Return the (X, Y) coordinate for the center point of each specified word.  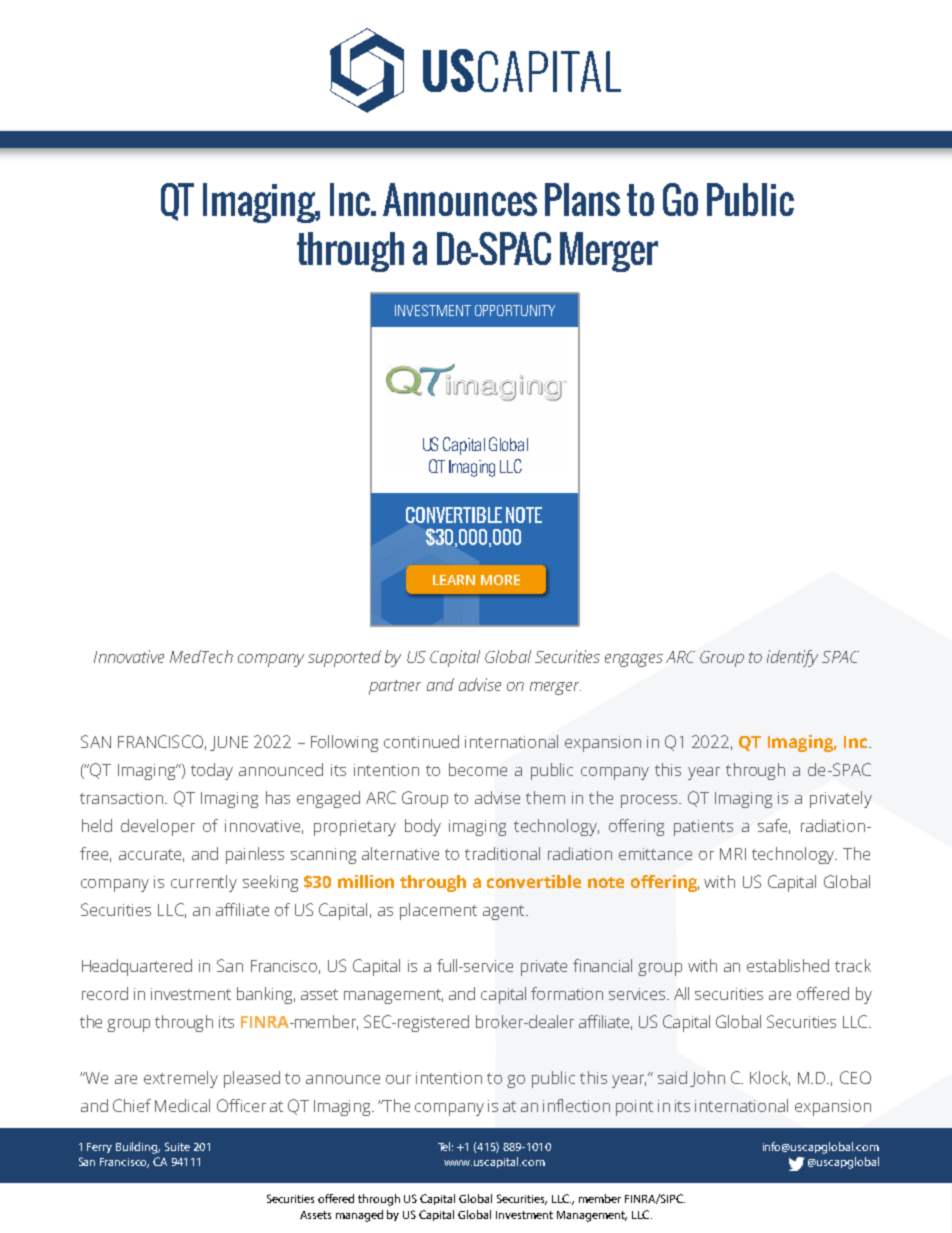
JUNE (229, 743)
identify (792, 658)
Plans (582, 199)
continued (421, 741)
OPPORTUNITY (515, 310)
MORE (500, 580)
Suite (177, 1146)
